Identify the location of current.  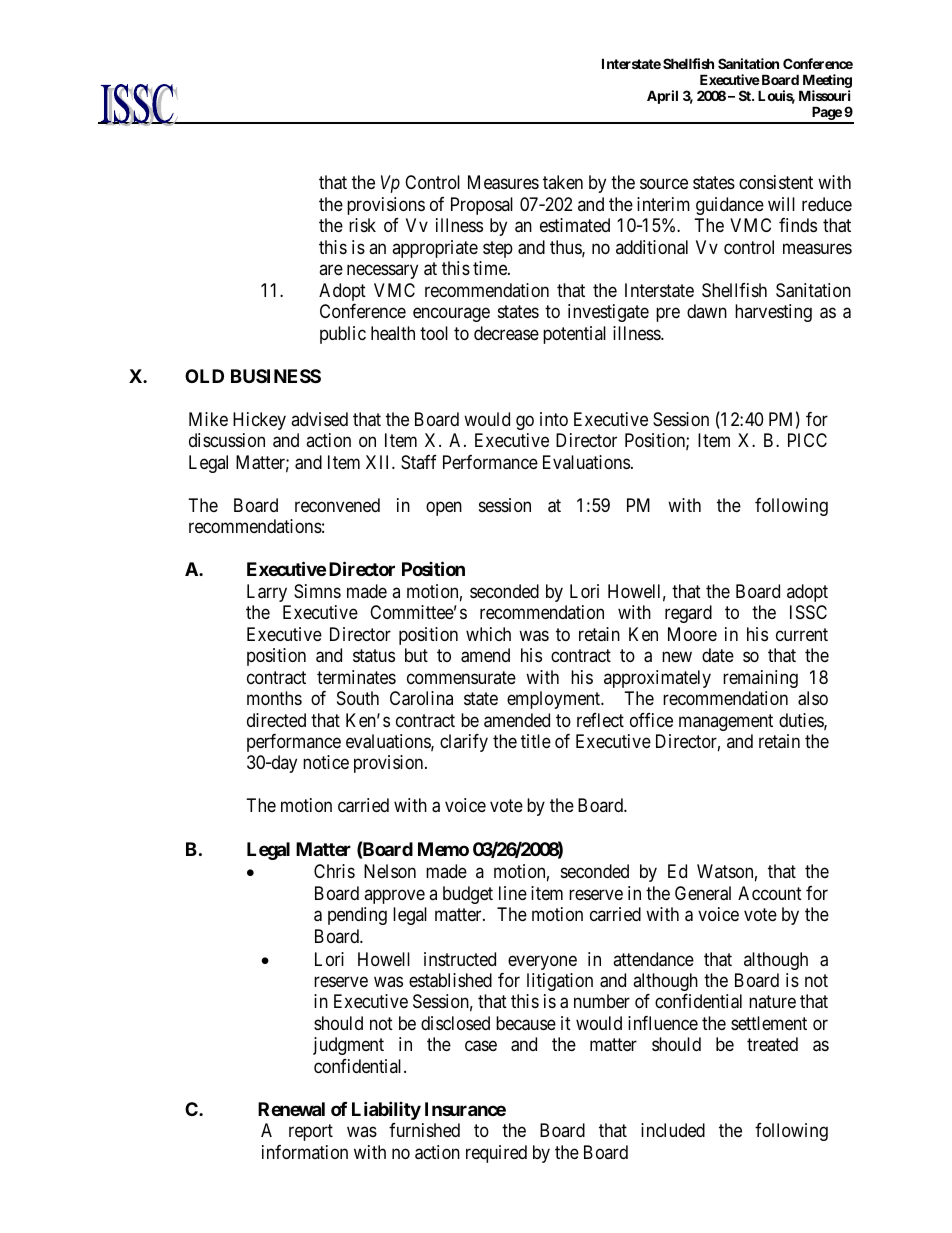
(802, 634).
